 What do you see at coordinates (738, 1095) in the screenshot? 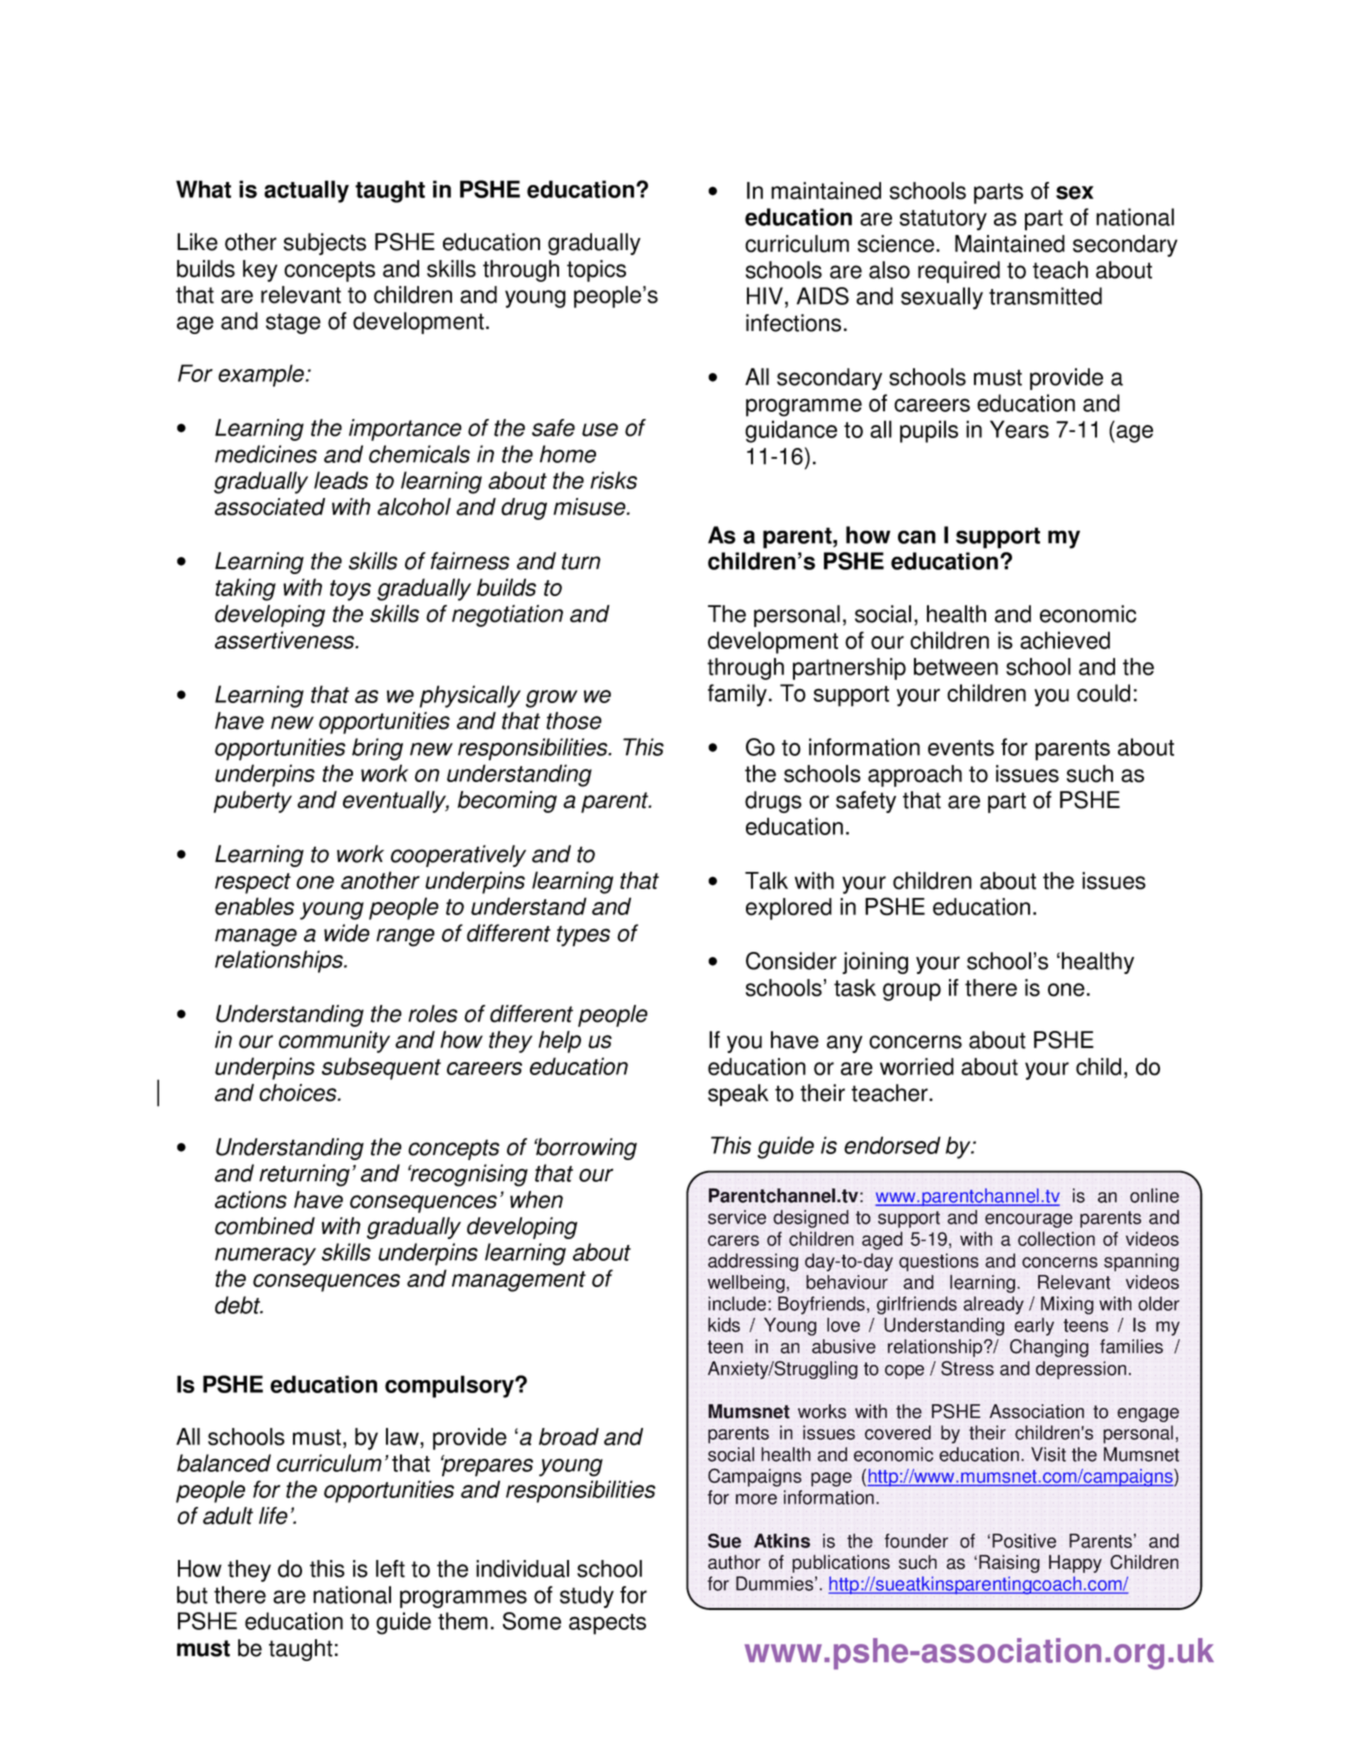
I see `speak` at bounding box center [738, 1095].
